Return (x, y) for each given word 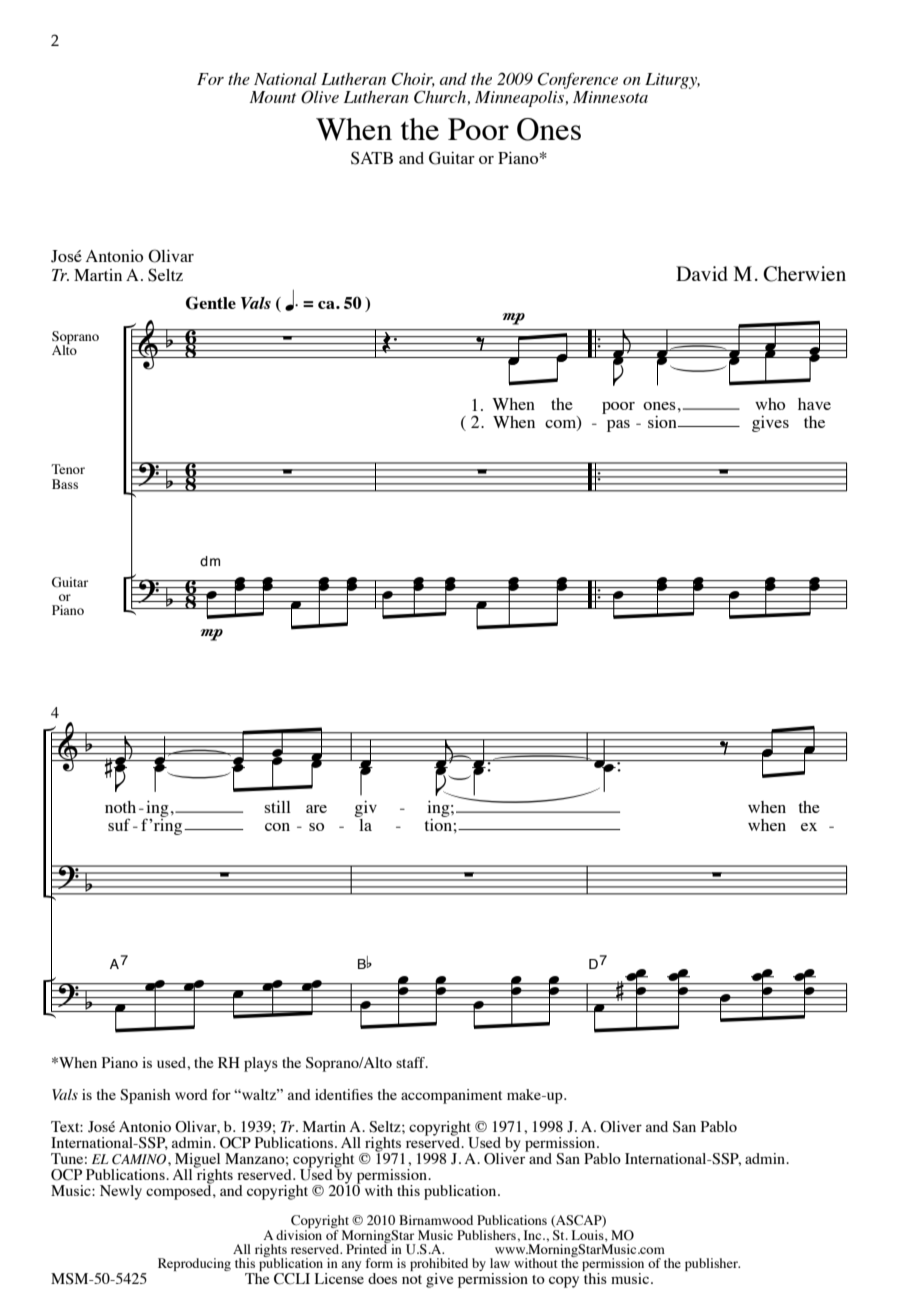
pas (618, 426)
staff (412, 1062)
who (770, 404)
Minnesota (610, 97)
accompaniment (451, 1096)
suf (119, 824)
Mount (272, 97)
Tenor (68, 469)
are (316, 809)
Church (440, 97)
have (814, 404)
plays (261, 1064)
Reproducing (194, 1264)
